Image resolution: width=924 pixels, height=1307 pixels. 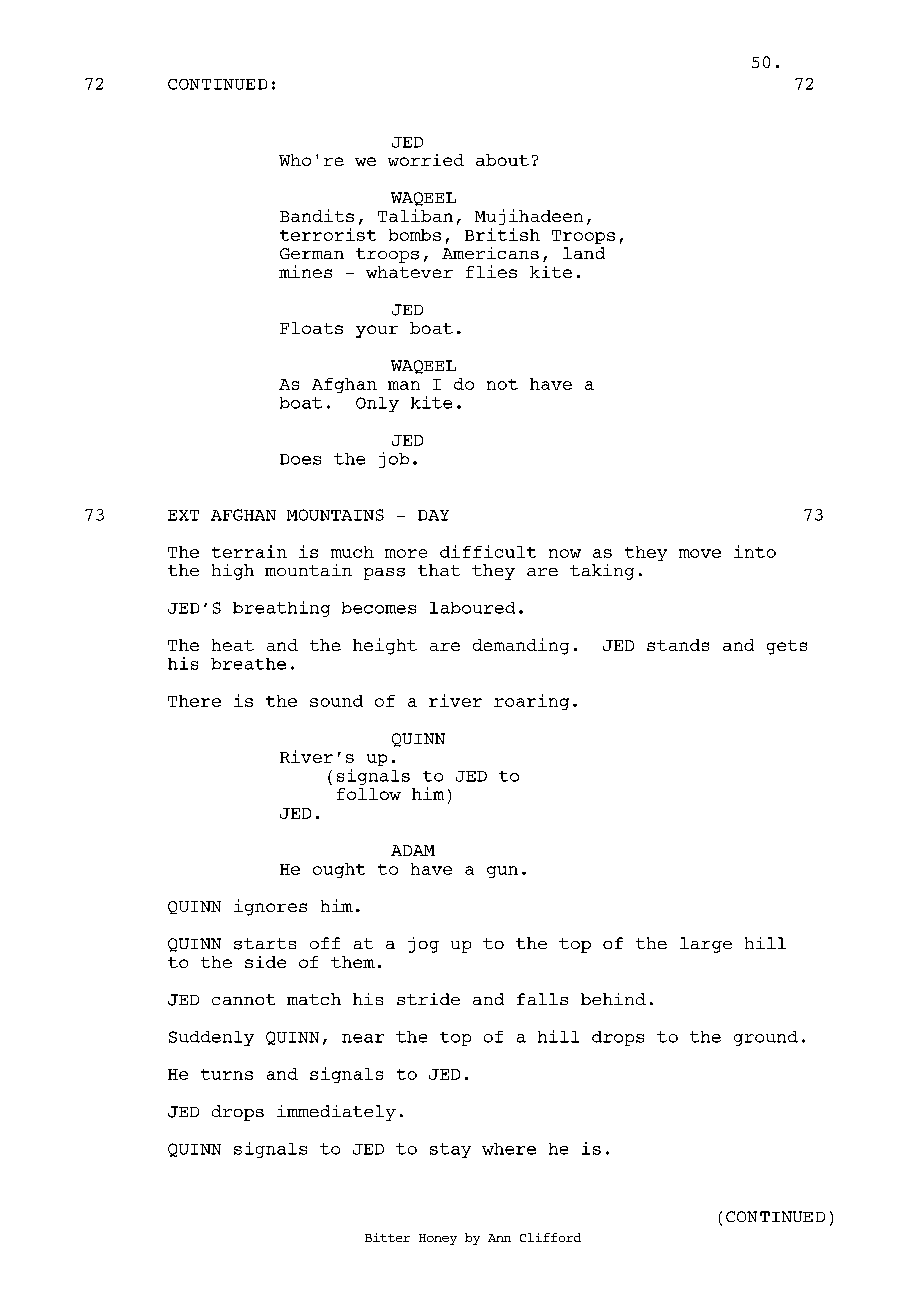 What do you see at coordinates (249, 551) in the screenshot?
I see `terrain` at bounding box center [249, 551].
